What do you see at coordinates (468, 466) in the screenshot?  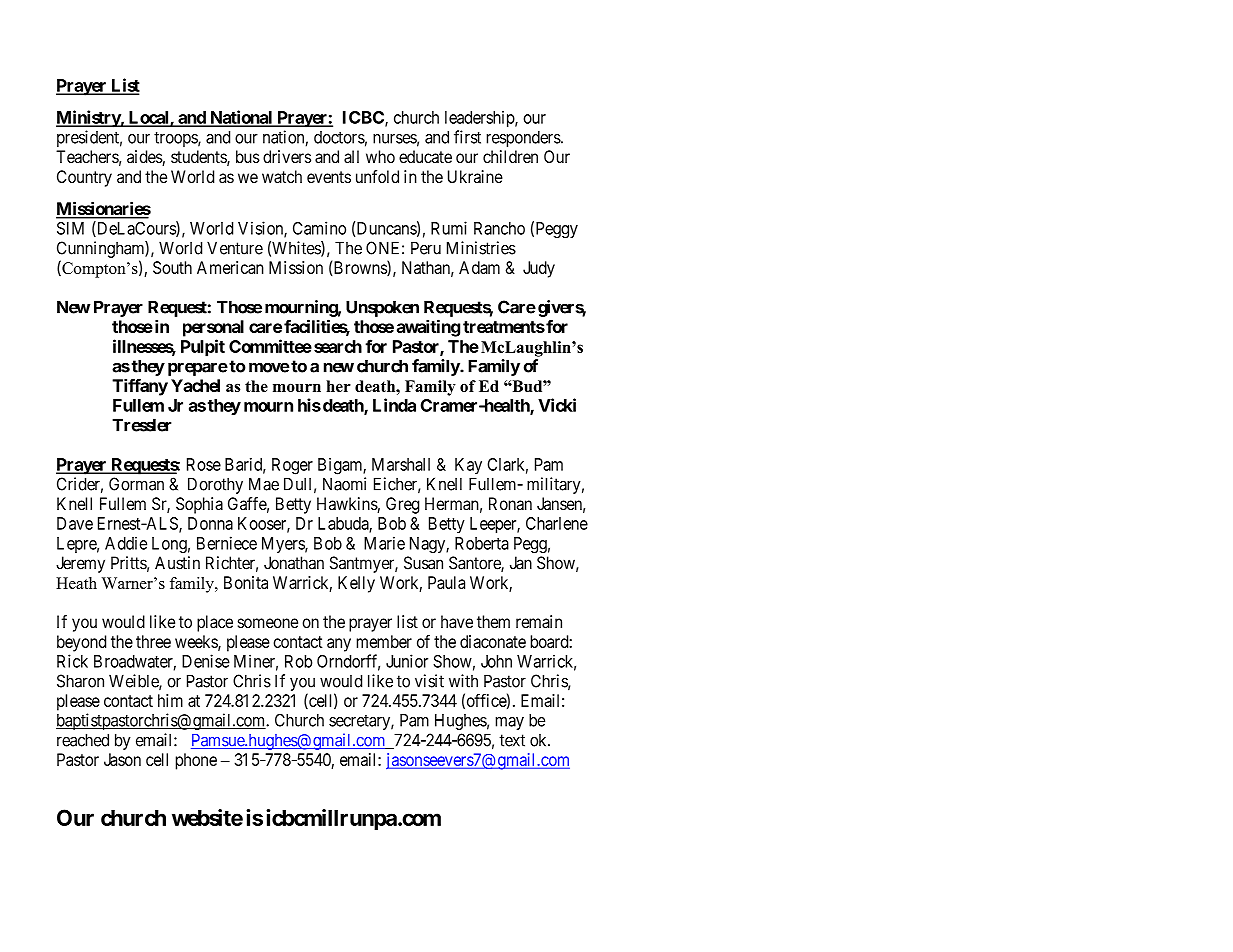 I see `Kay` at bounding box center [468, 466].
